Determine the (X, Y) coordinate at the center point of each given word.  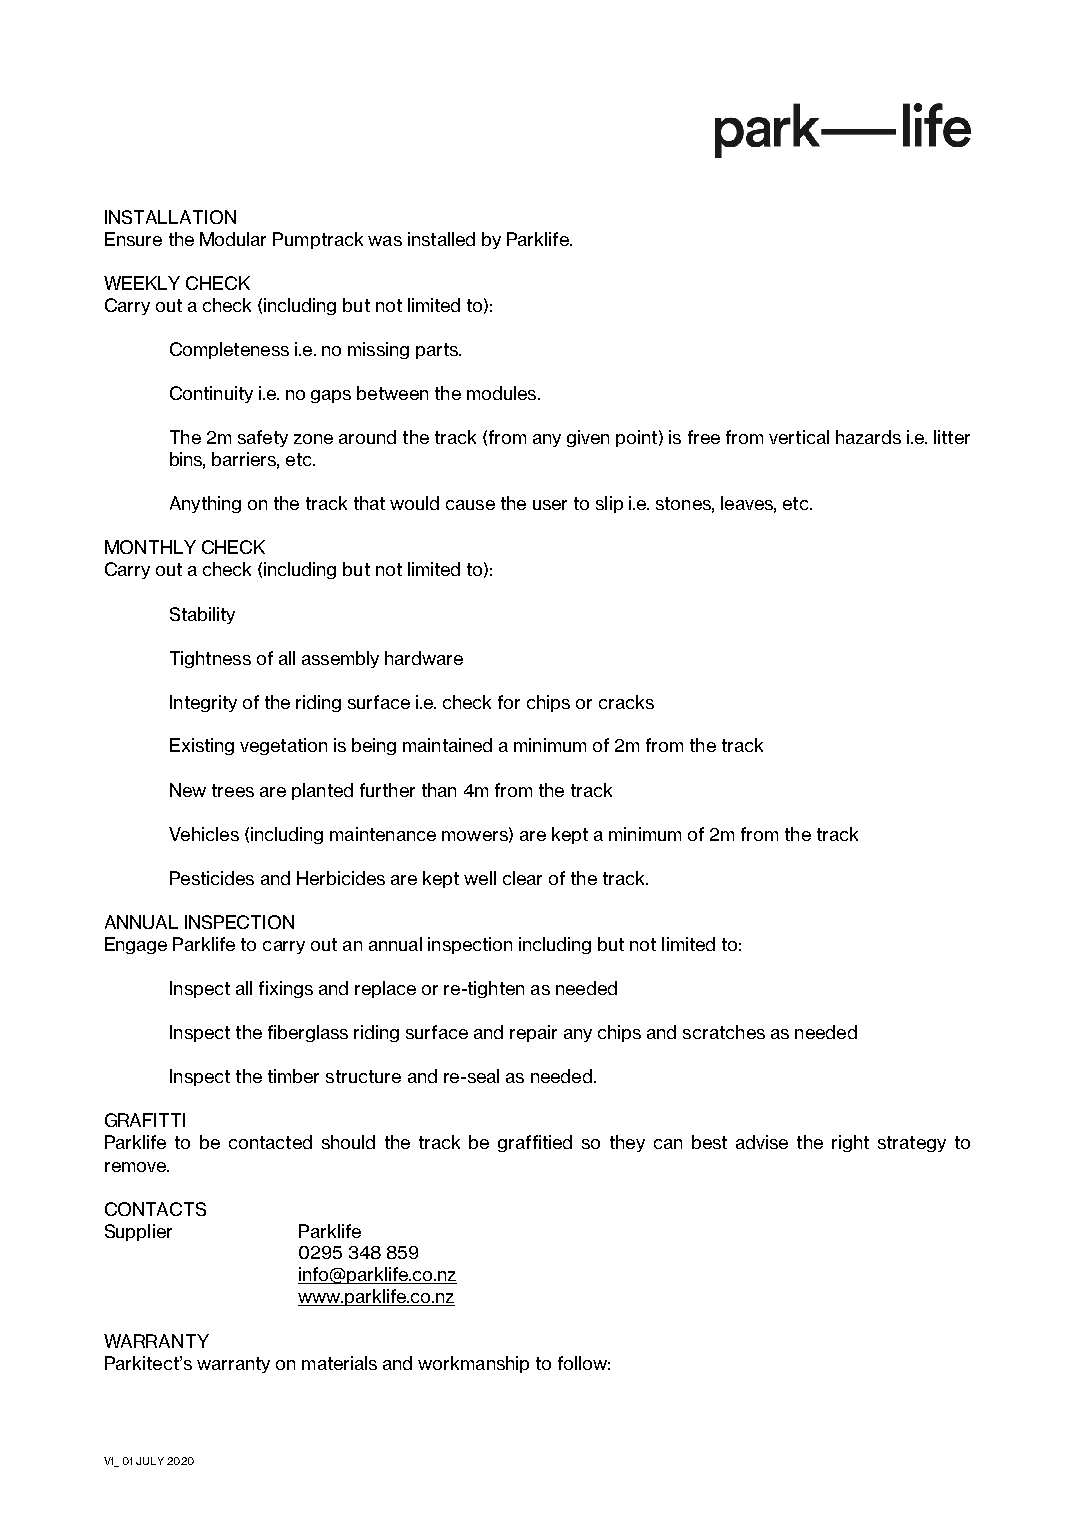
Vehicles (204, 834)
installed (441, 239)
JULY (150, 1461)
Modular (233, 239)
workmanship (473, 1364)
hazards (868, 437)
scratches (724, 1032)
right (850, 1143)
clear (522, 878)
